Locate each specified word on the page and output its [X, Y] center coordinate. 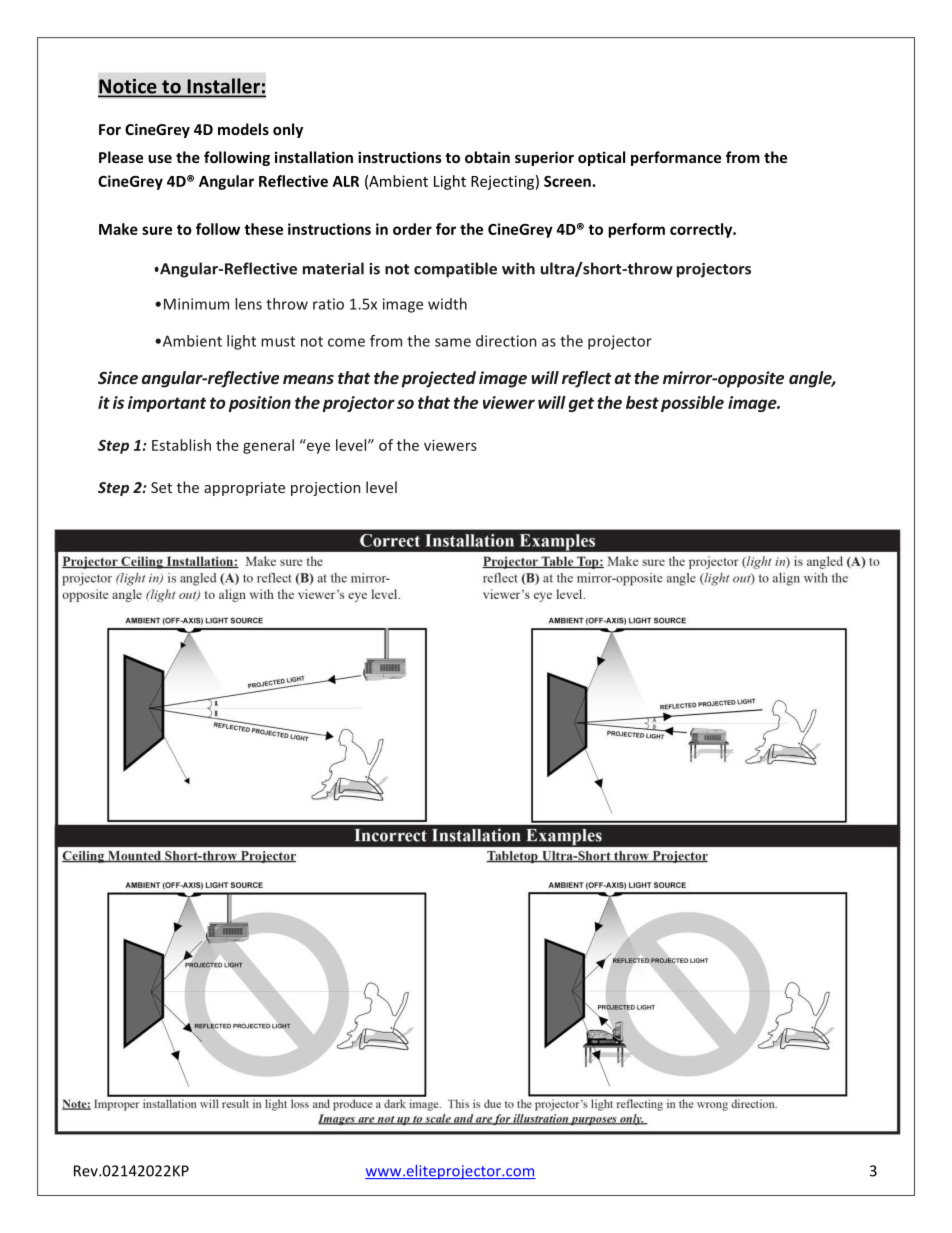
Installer [223, 87]
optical [601, 158]
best [642, 402]
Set [161, 487]
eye [318, 448]
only [288, 130]
